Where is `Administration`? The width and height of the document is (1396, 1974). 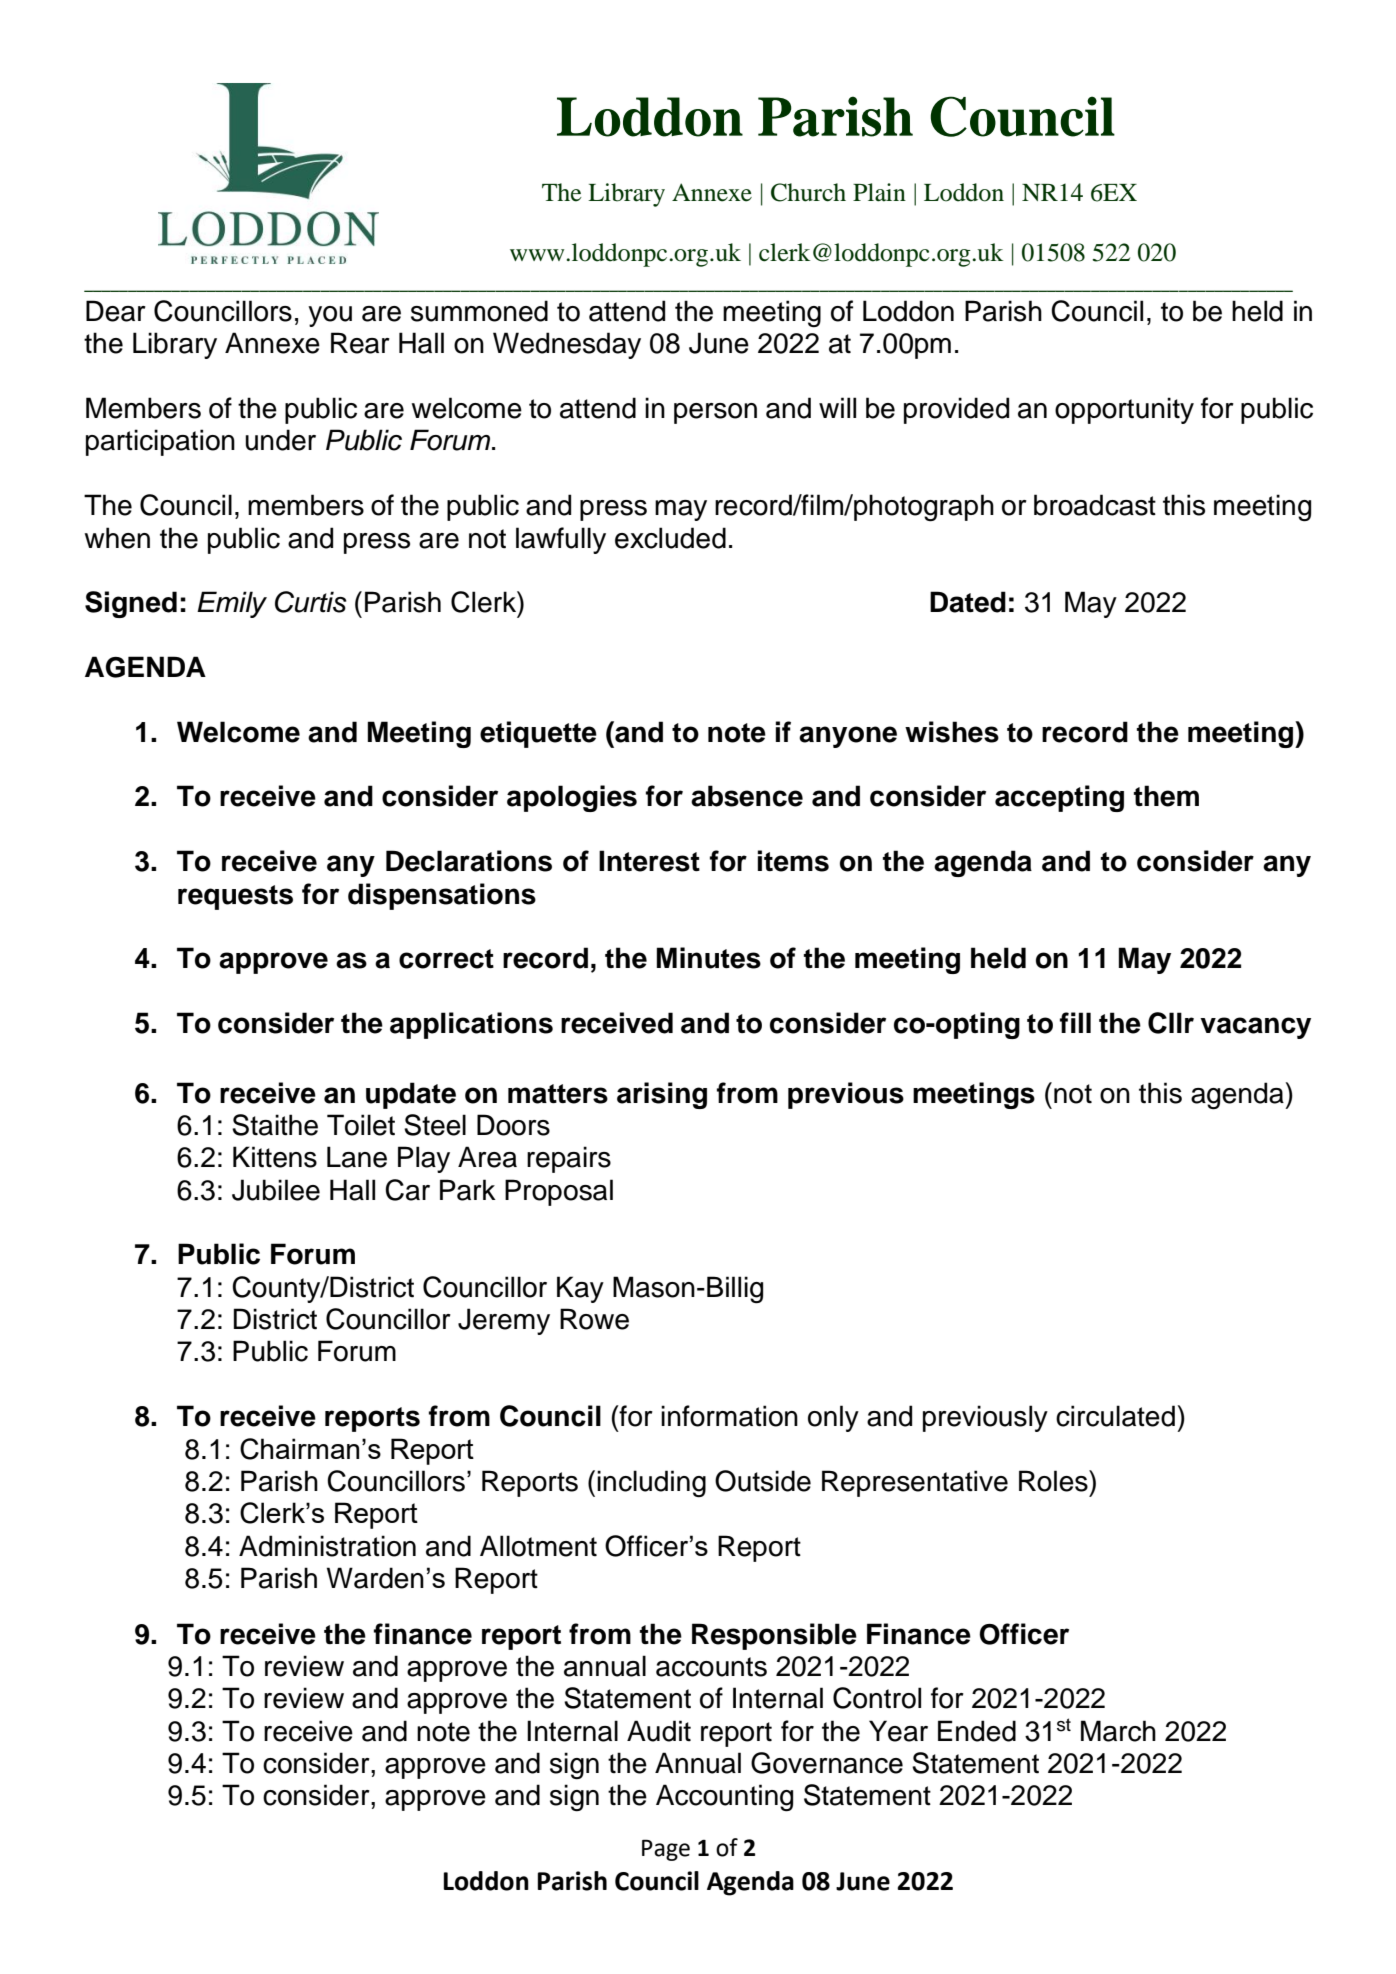 Administration is located at coordinates (327, 1546).
